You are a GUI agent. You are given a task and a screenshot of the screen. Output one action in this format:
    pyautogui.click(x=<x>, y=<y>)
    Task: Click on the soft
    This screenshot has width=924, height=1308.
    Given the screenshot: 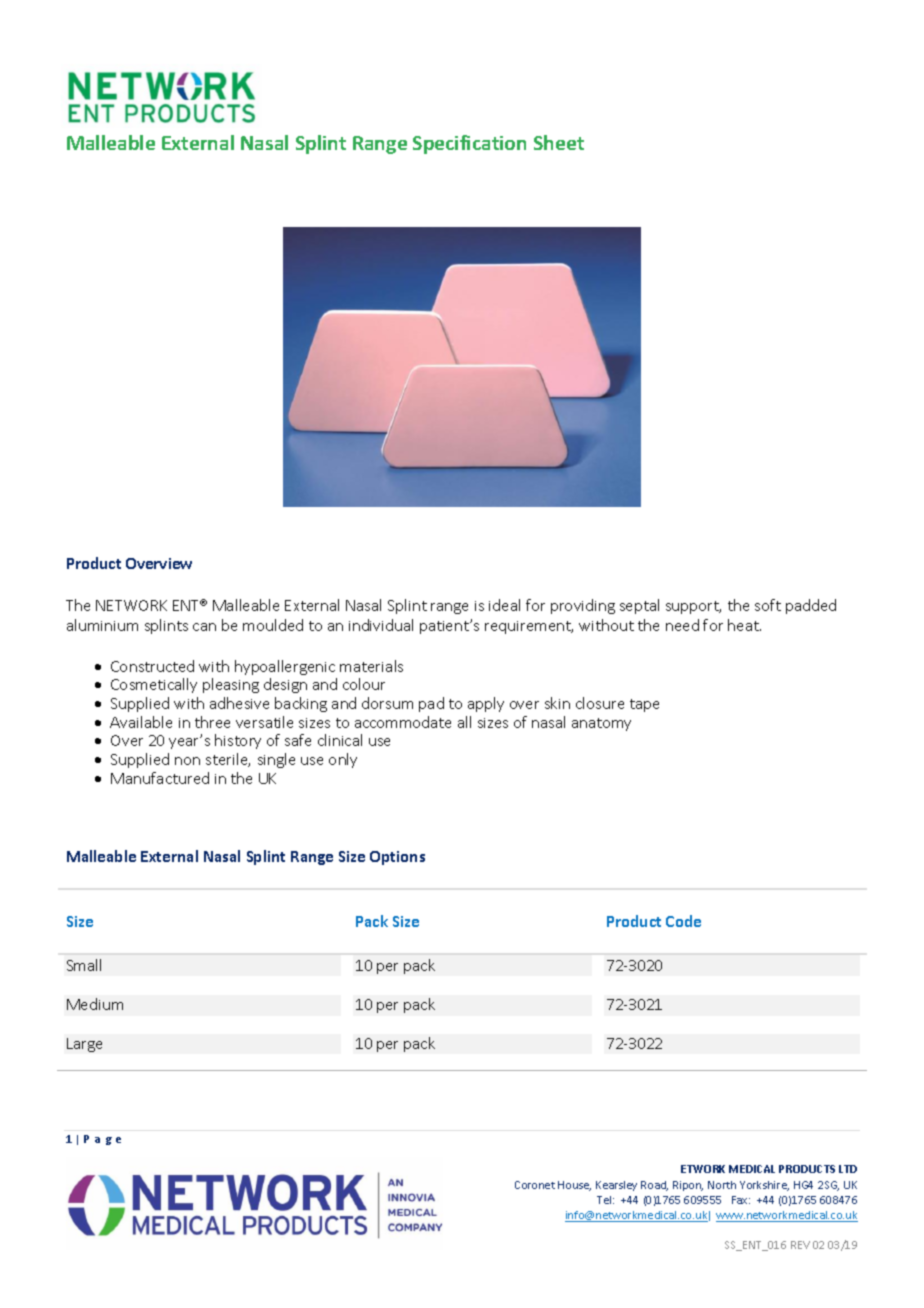 What is the action you would take?
    pyautogui.click(x=768, y=605)
